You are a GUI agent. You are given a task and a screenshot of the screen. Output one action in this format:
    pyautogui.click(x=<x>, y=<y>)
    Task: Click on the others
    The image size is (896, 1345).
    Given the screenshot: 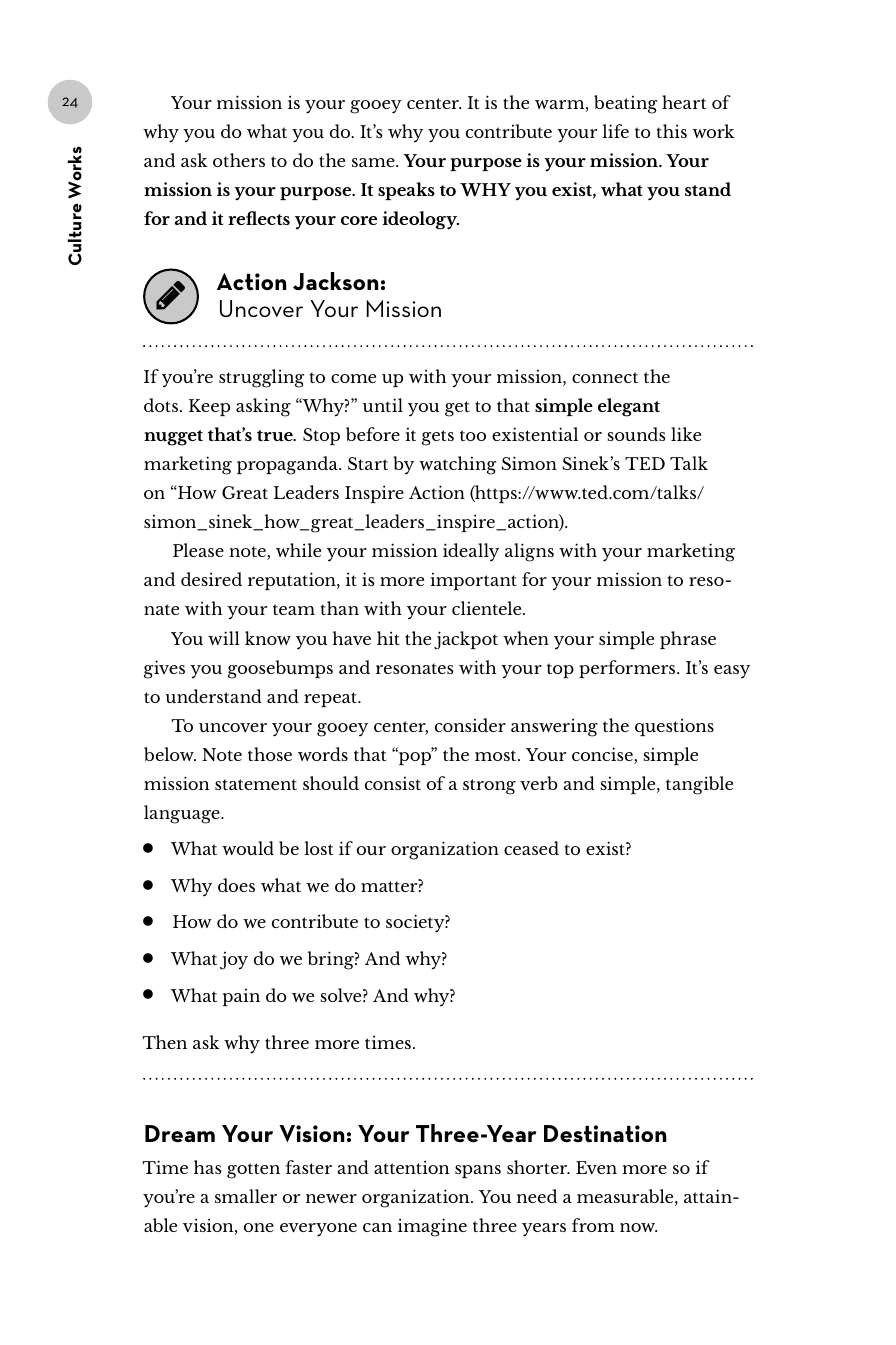 What is the action you would take?
    pyautogui.click(x=239, y=160)
